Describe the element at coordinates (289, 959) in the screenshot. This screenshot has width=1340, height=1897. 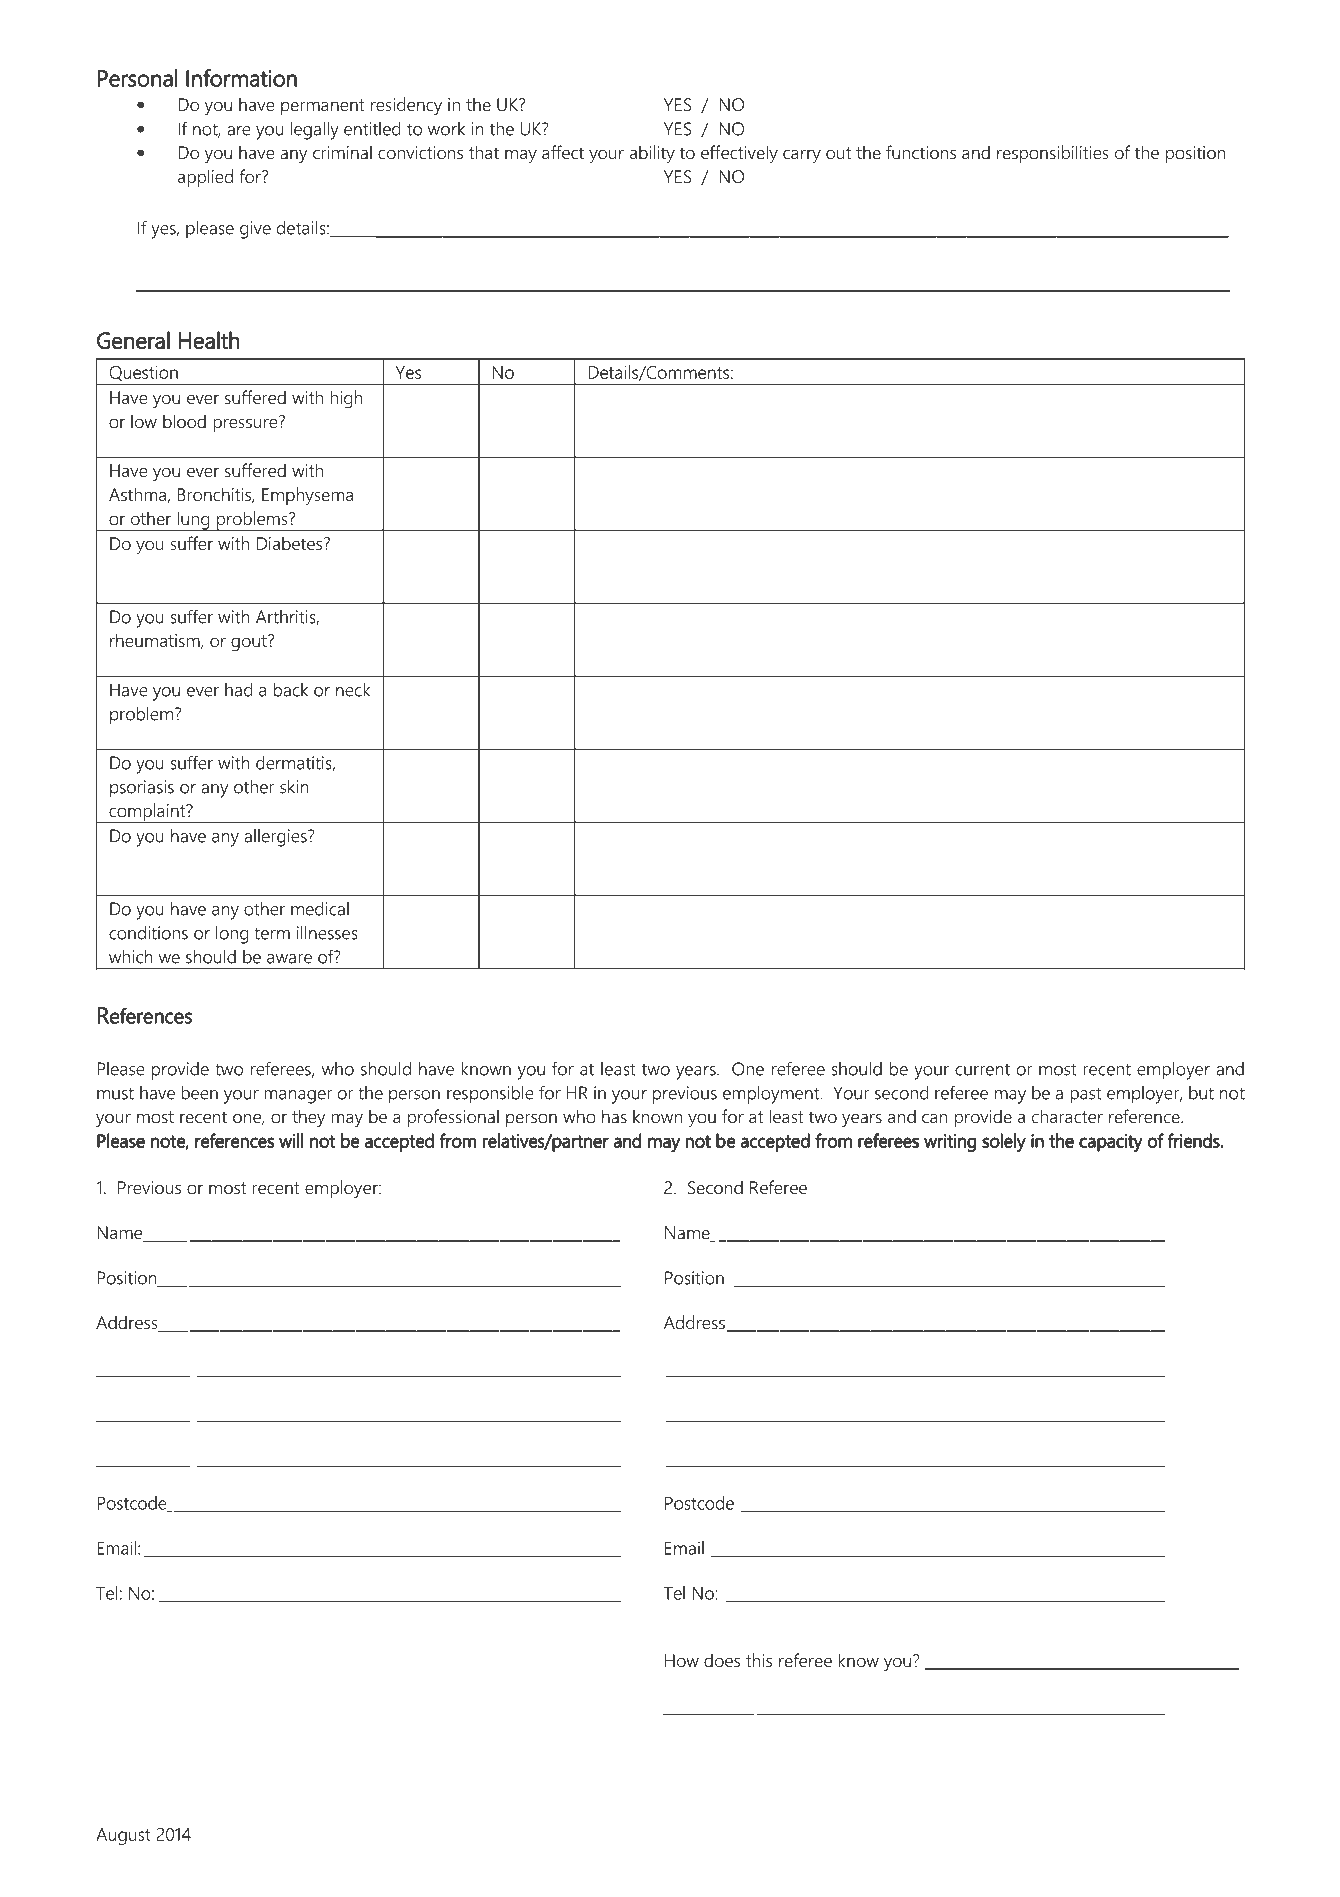
I see `aware` at that location.
